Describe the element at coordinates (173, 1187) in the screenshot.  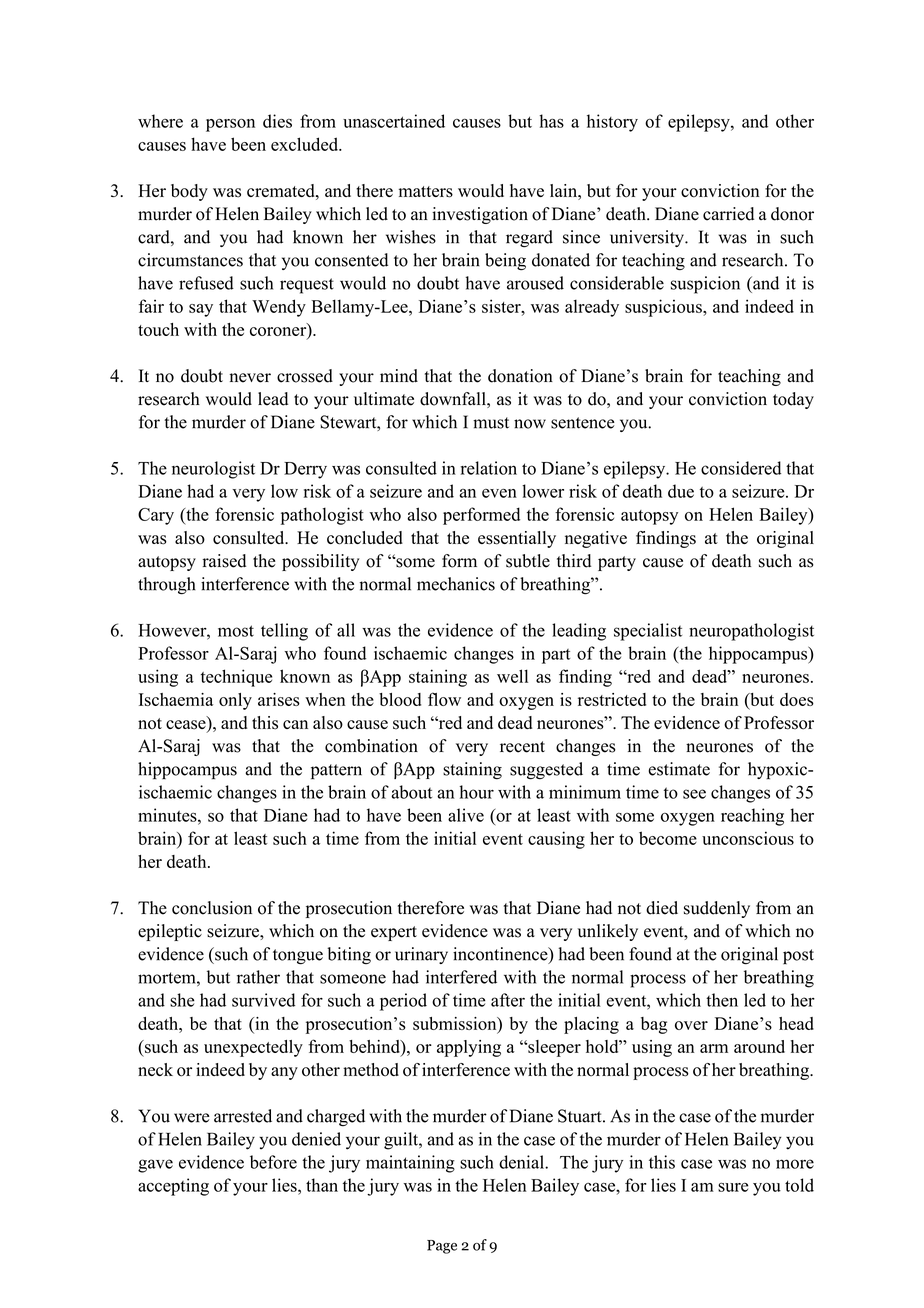
I see `accepting` at that location.
